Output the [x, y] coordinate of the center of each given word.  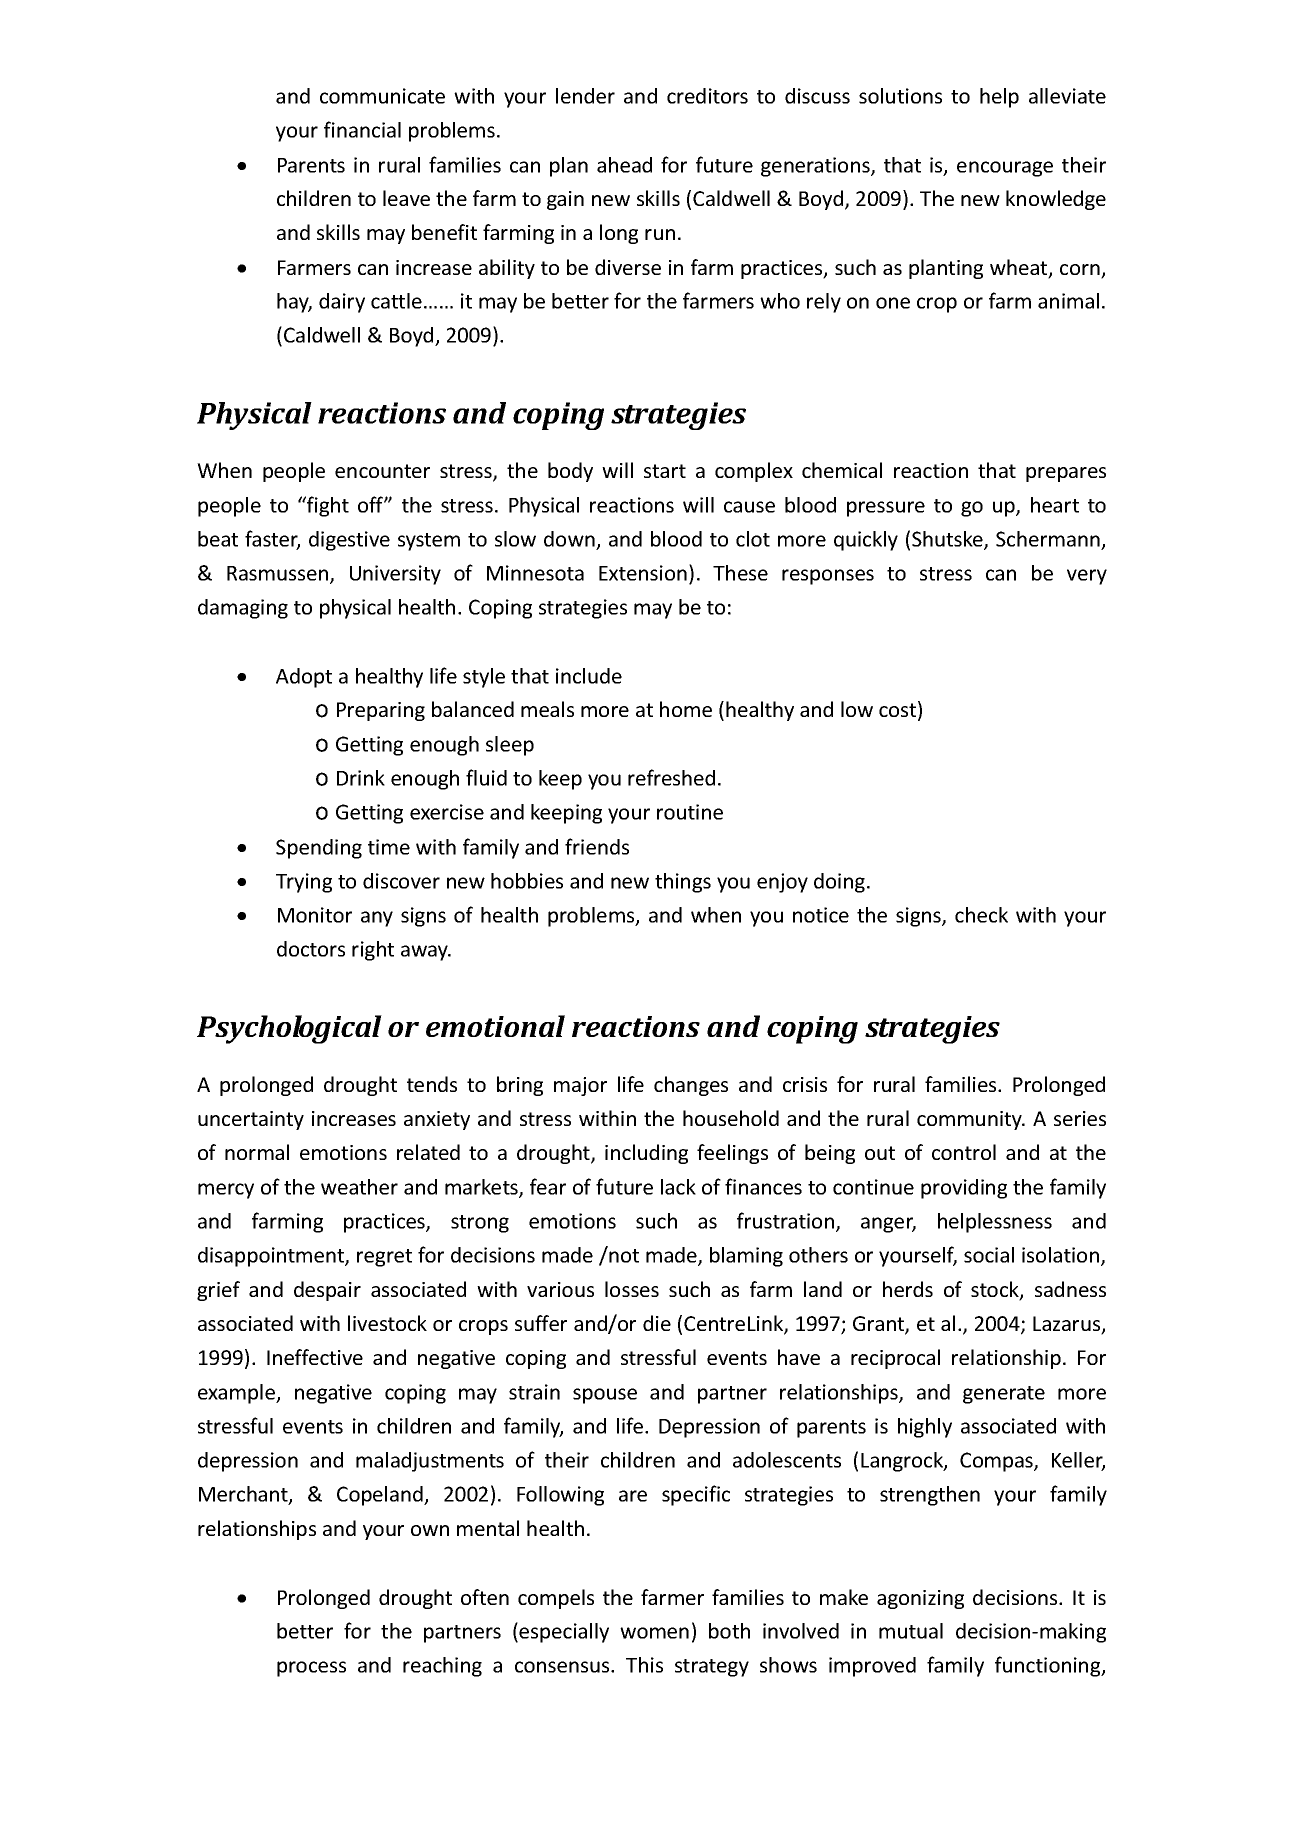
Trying [304, 883]
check [981, 915]
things [683, 883]
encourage [1005, 169]
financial [362, 129]
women [654, 1633]
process [311, 1669]
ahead [624, 165]
